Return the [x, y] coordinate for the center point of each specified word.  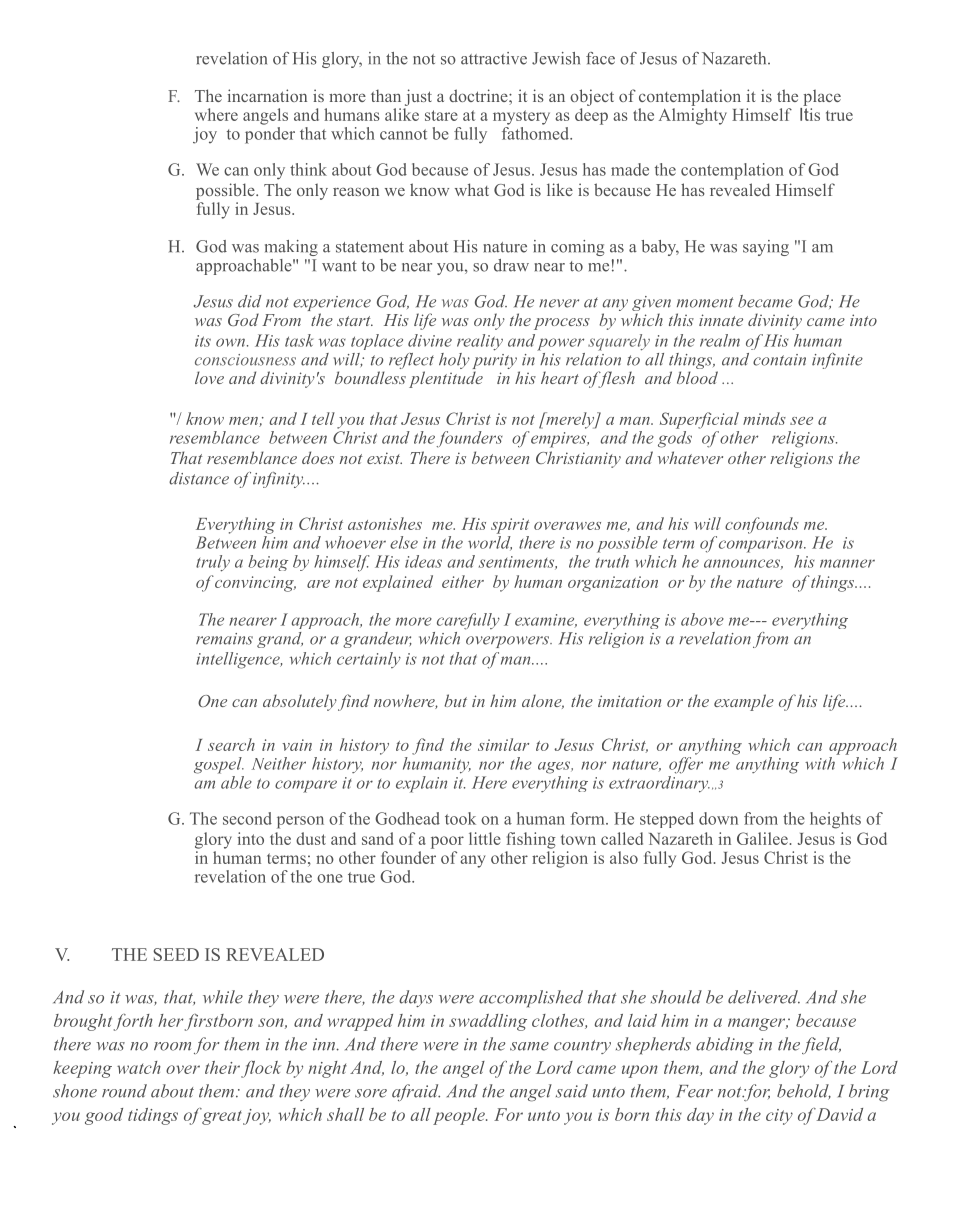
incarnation [267, 95]
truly [213, 563]
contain [779, 360]
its [203, 341]
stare [441, 115]
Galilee [763, 838]
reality [480, 342]
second [247, 818]
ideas [423, 561]
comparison [762, 545]
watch [139, 1067]
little [485, 838]
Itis [810, 113]
